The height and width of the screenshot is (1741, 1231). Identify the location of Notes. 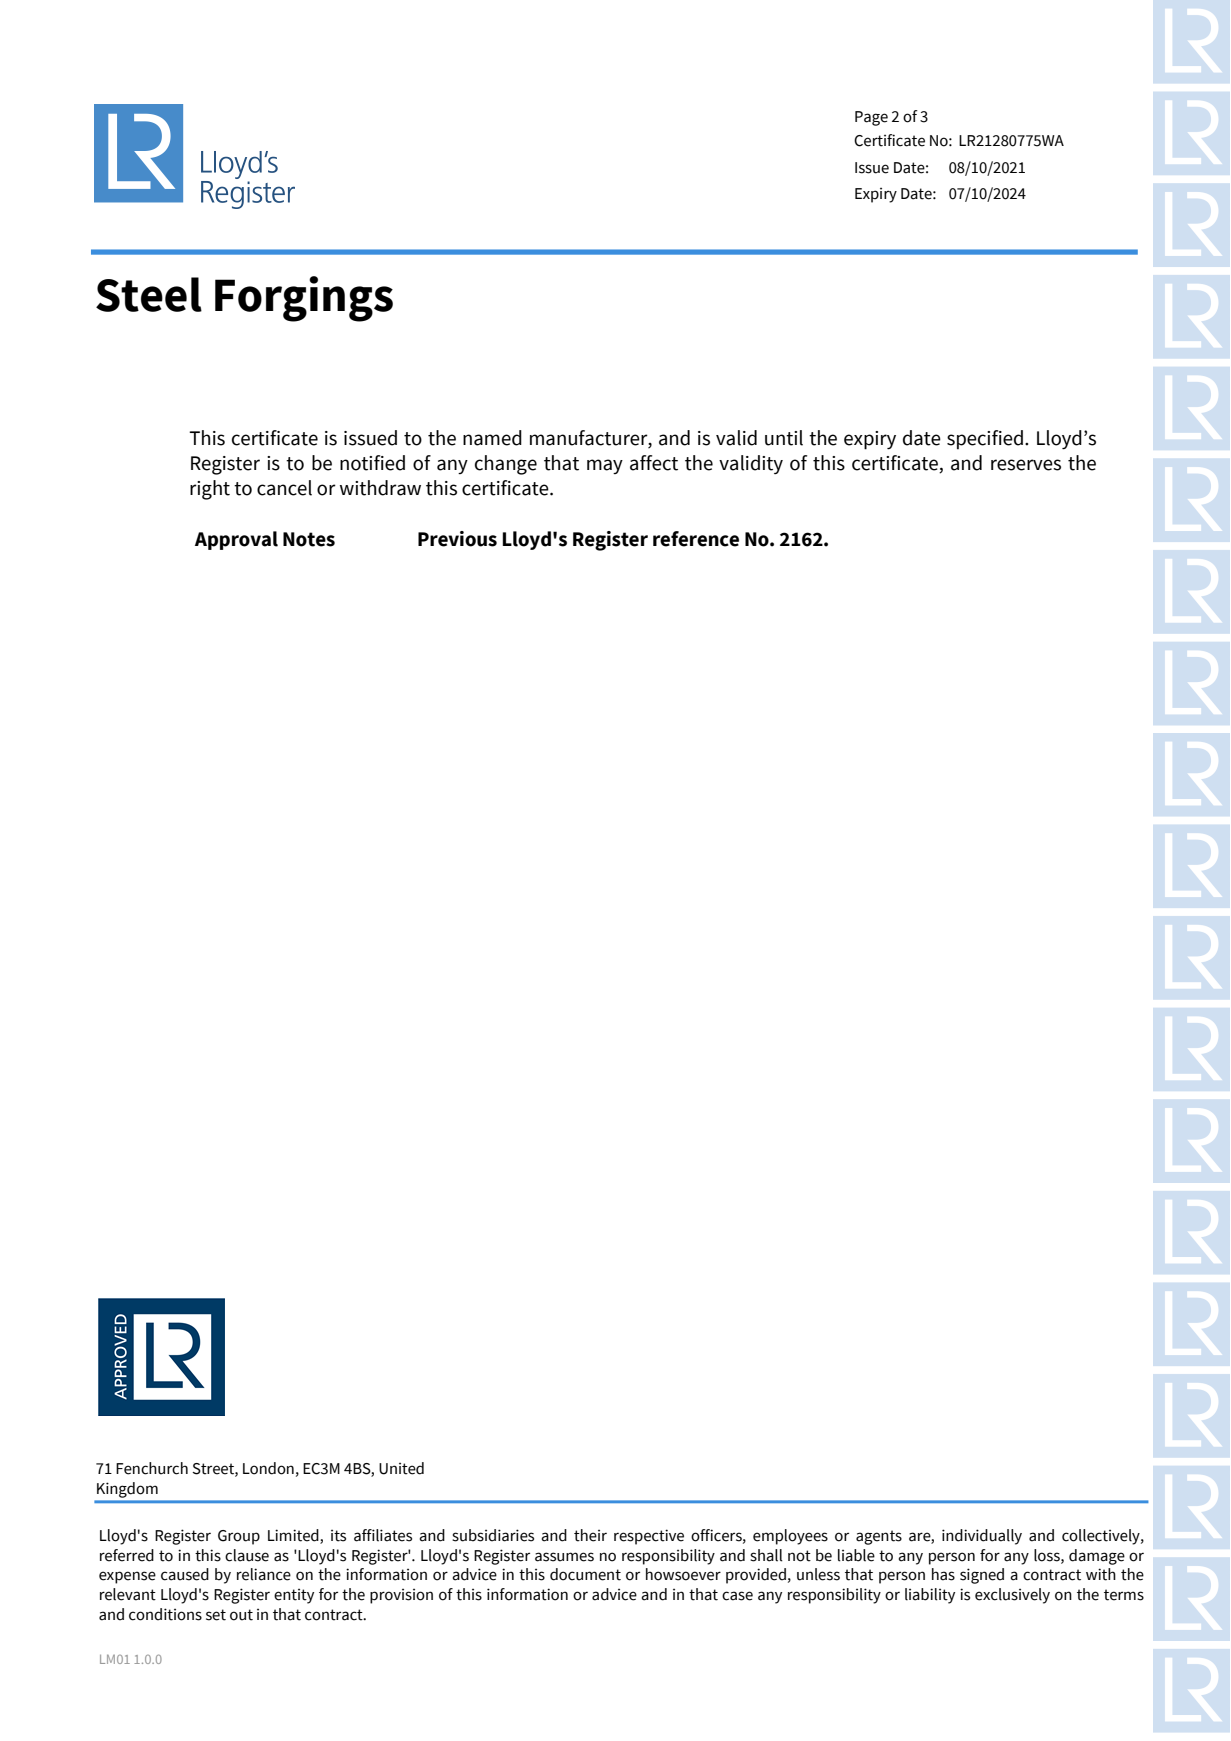
(309, 539).
